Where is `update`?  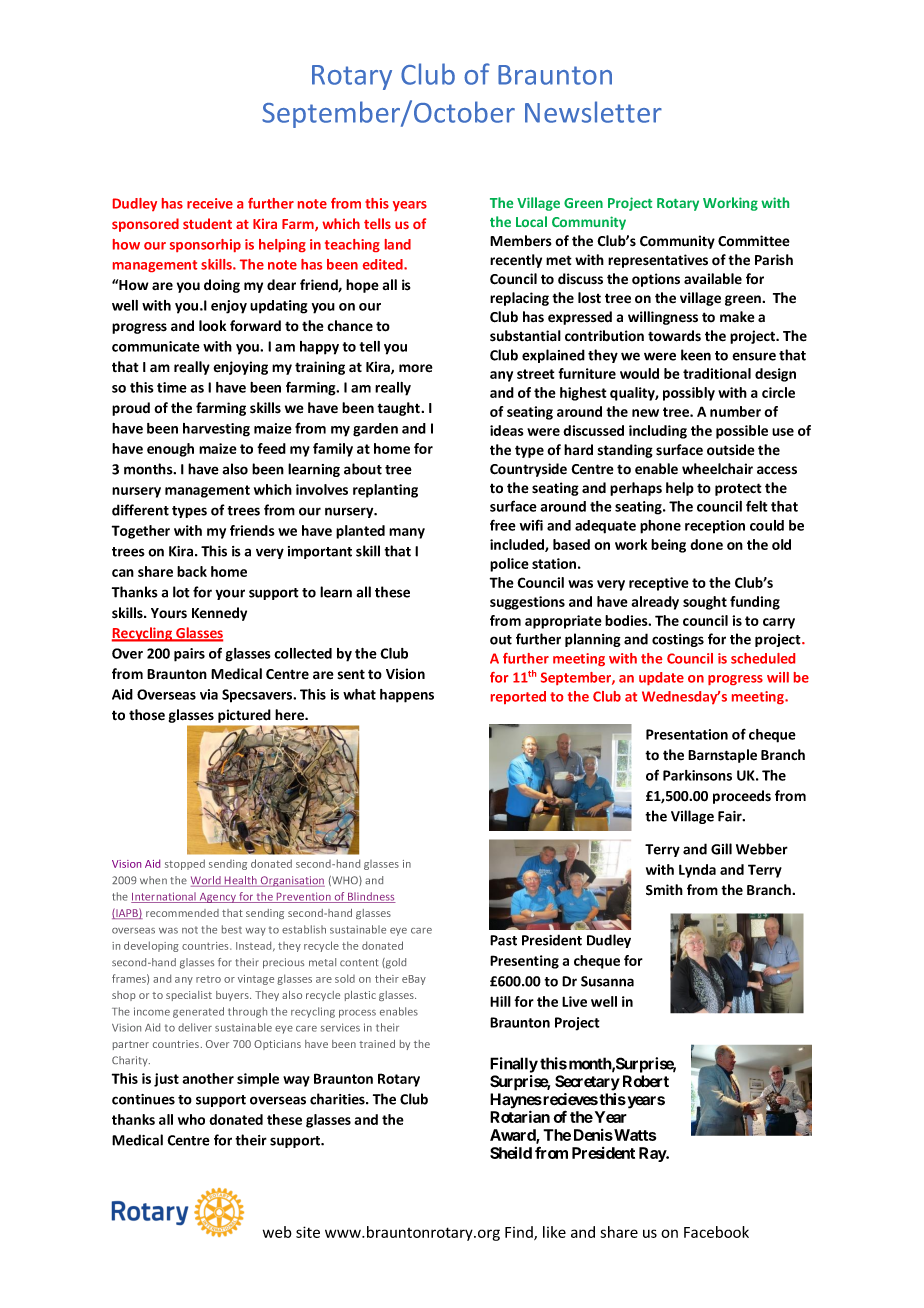 update is located at coordinates (661, 678).
